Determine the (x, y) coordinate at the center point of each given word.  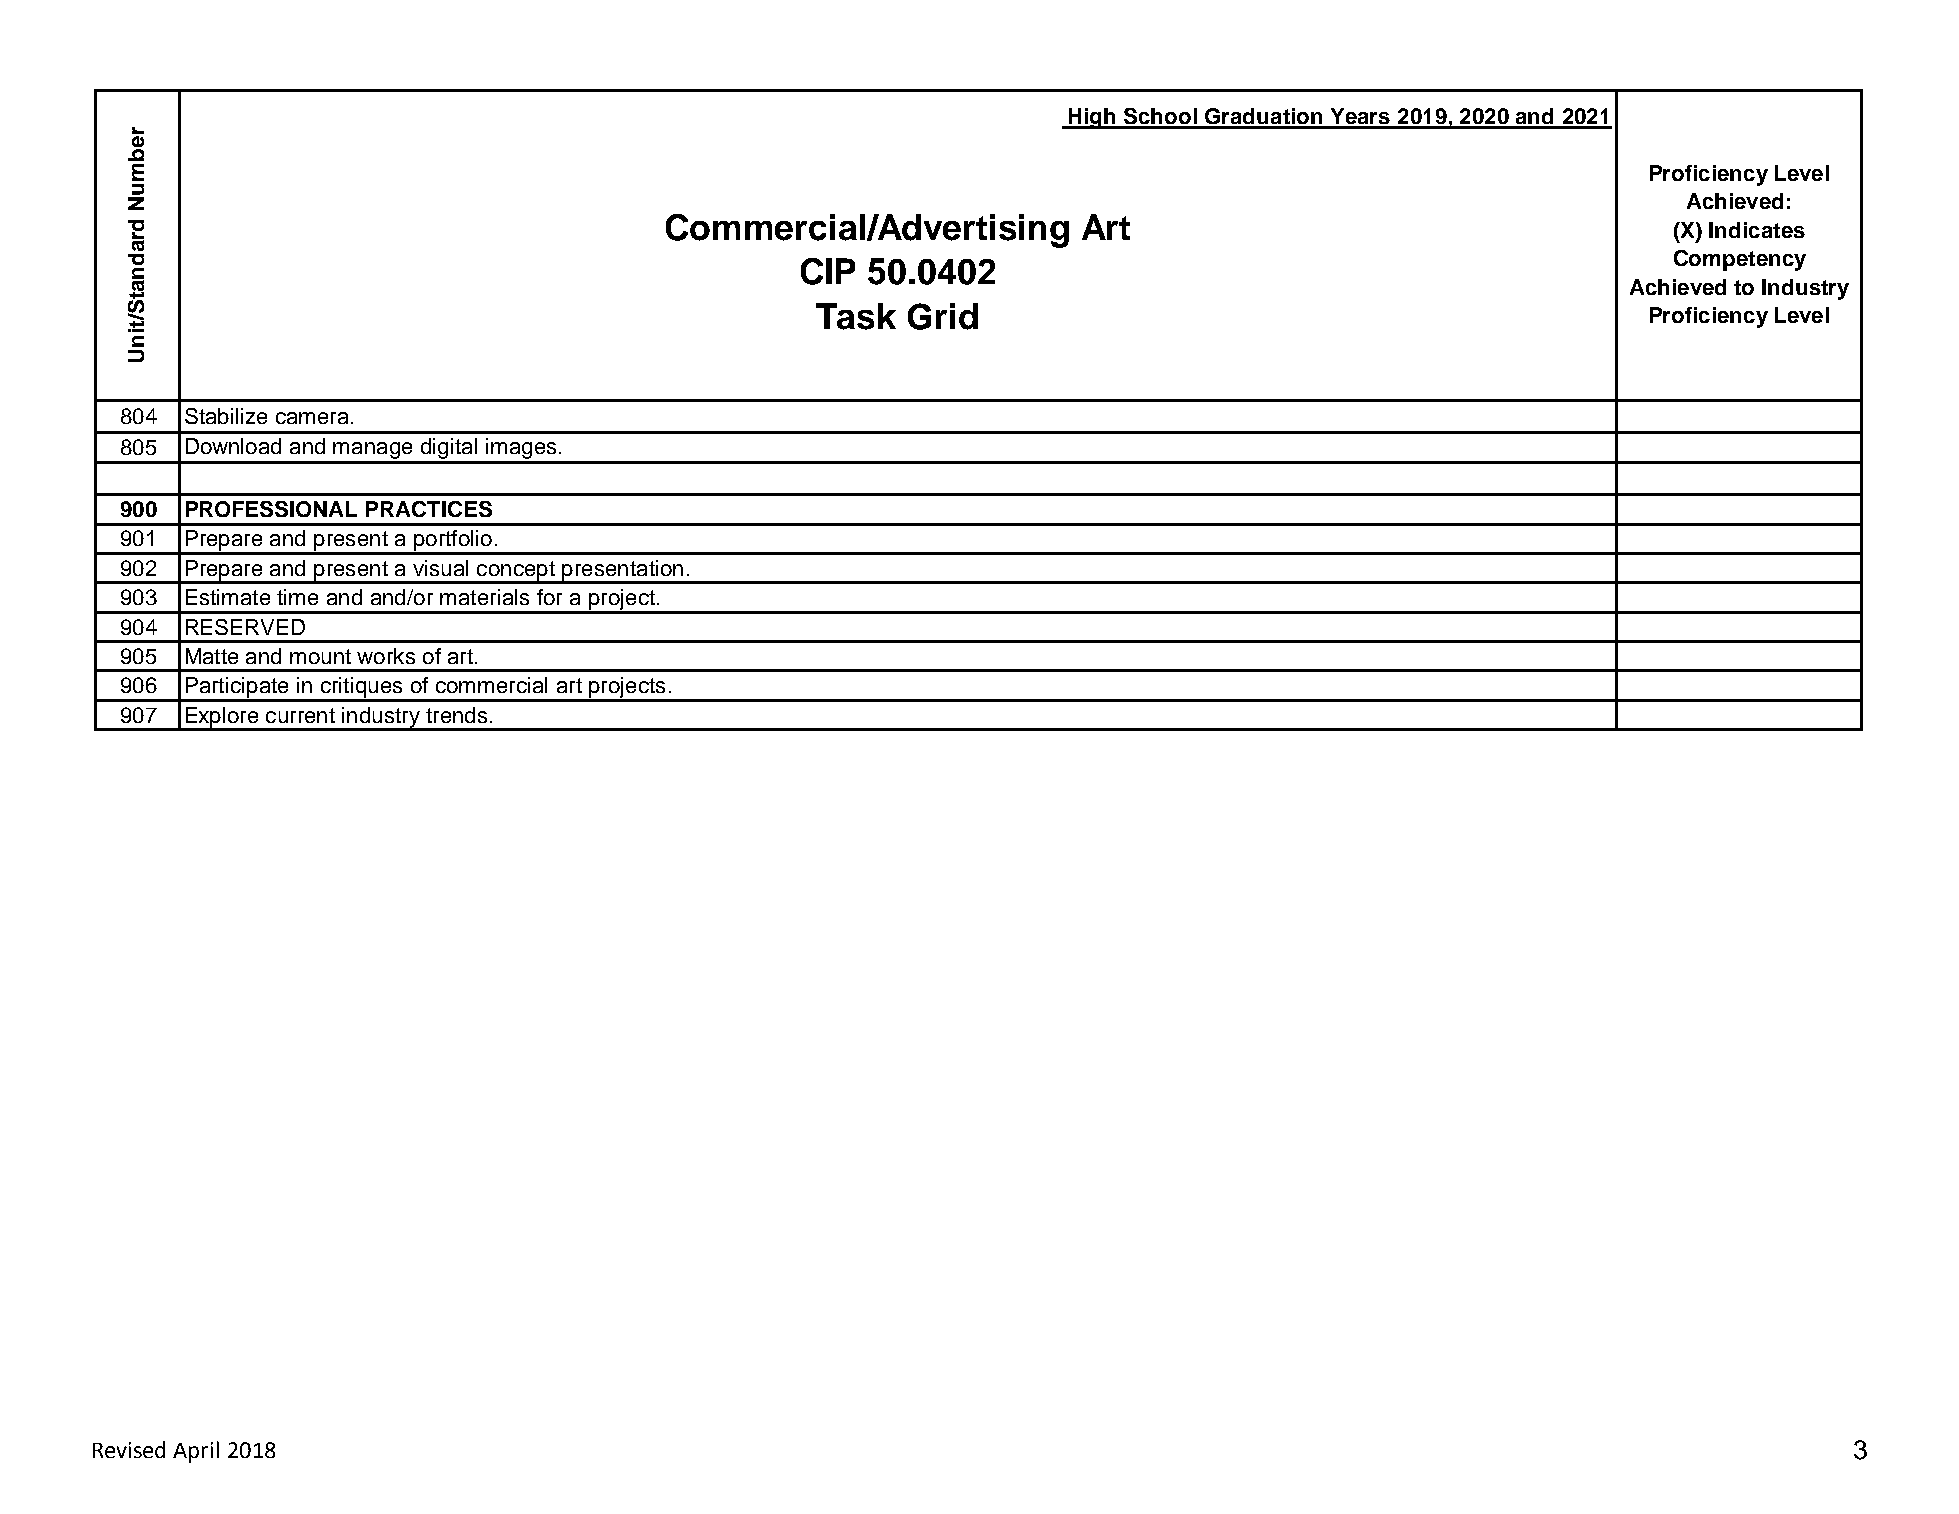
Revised (129, 1449)
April (196, 1452)
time (297, 597)
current (300, 715)
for (549, 597)
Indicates (1757, 230)
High (1093, 118)
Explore (222, 718)
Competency (1740, 260)
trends (456, 715)
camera (312, 418)
